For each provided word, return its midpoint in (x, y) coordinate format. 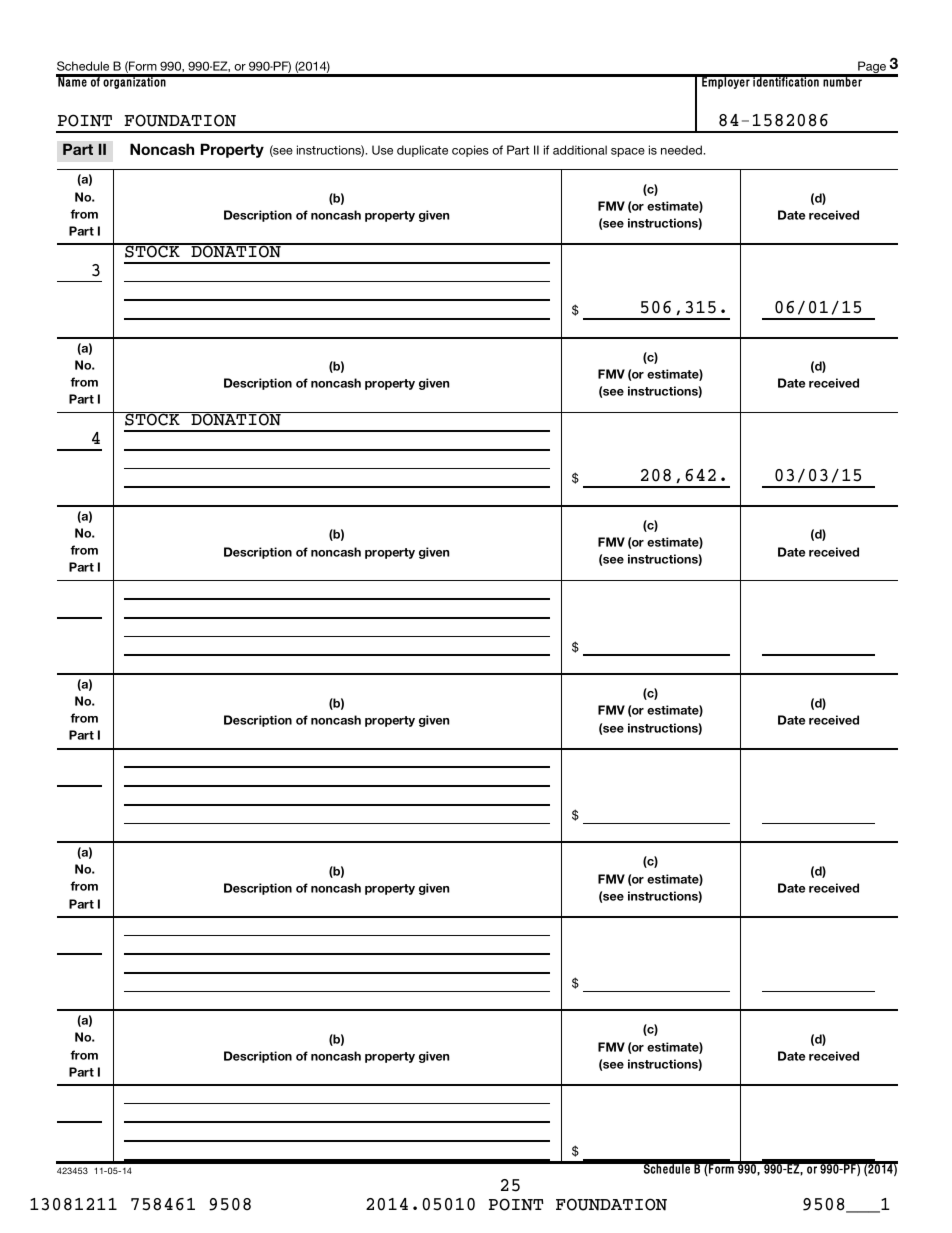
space (628, 152)
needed (682, 150)
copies (470, 151)
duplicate (422, 151)
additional (580, 150)
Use (382, 150)
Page (872, 68)
